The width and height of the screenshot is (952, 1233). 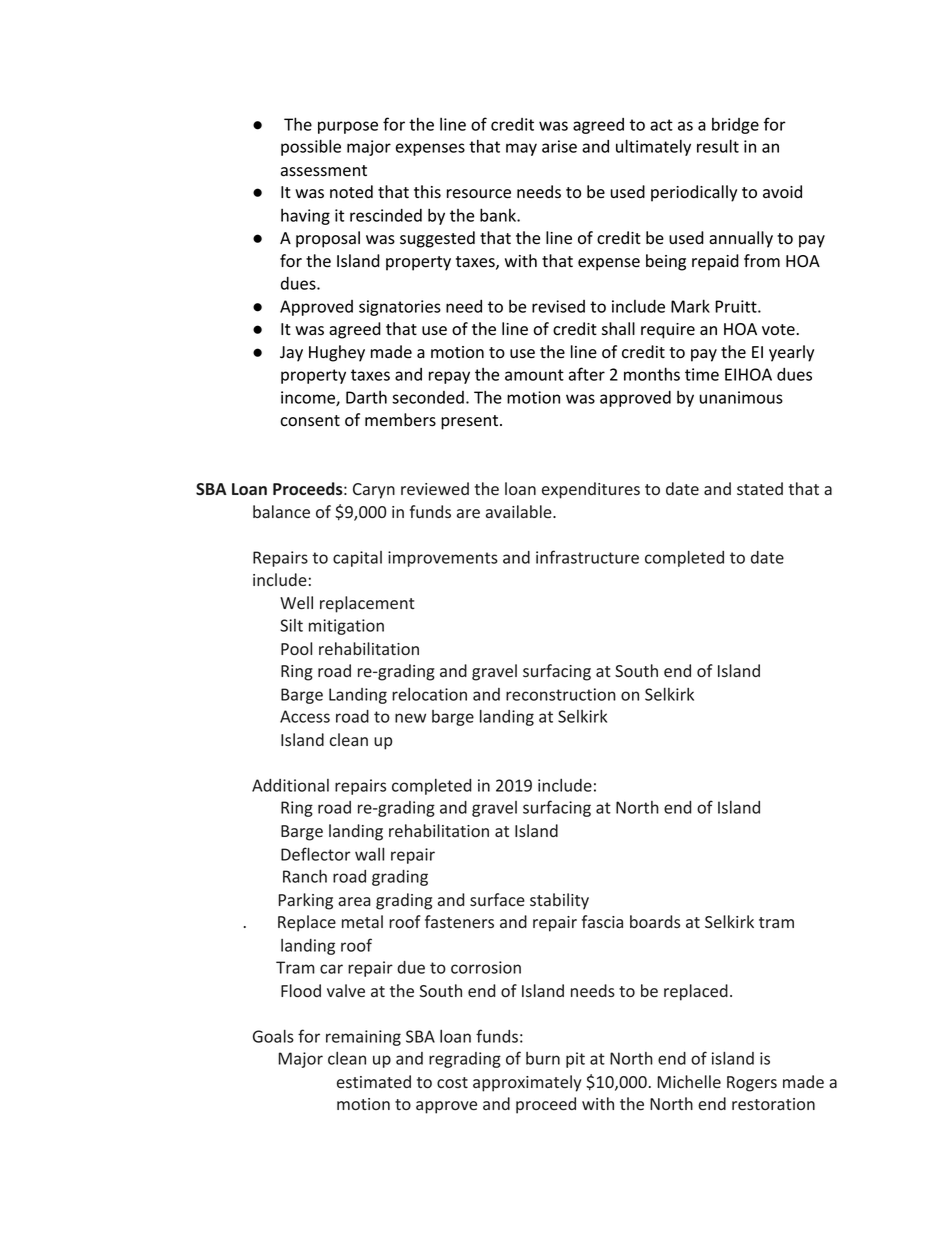 What do you see at coordinates (561, 694) in the screenshot?
I see `reconstruction` at bounding box center [561, 694].
